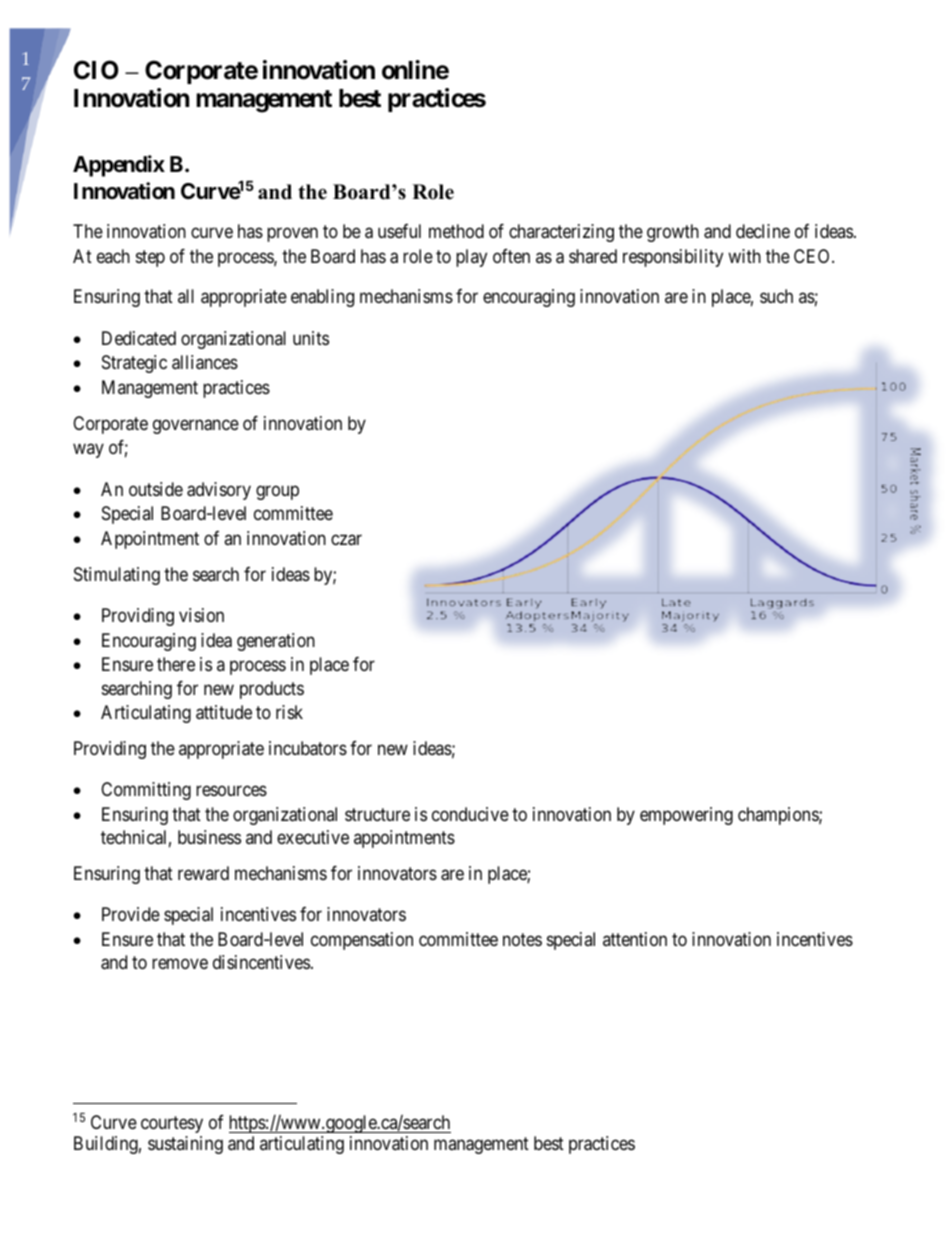 The width and height of the page is (952, 1233). I want to click on decline, so click(763, 231).
